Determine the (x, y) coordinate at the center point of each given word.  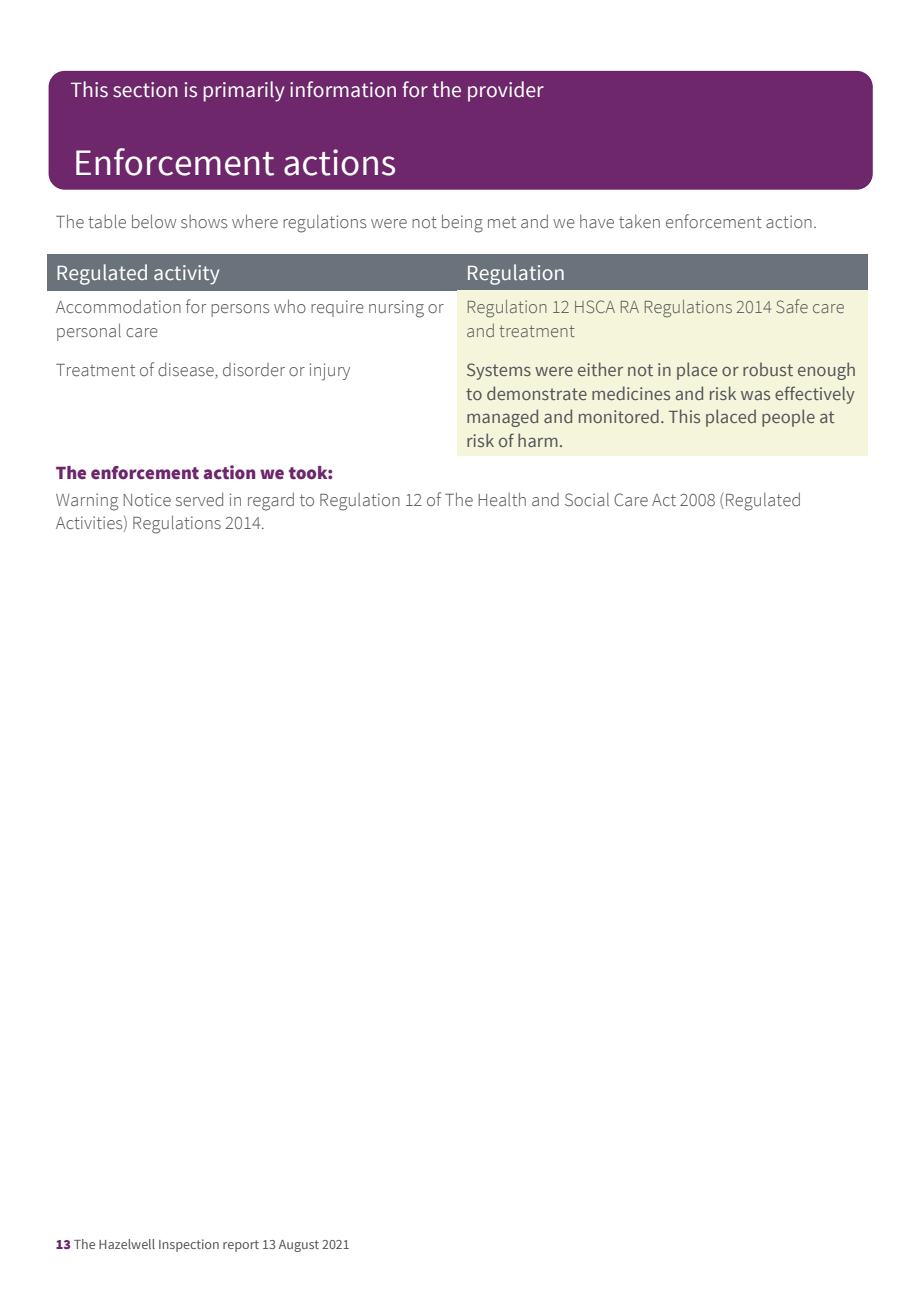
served (199, 500)
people (788, 418)
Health (502, 499)
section (145, 90)
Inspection (189, 1245)
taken (639, 222)
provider (506, 91)
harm (538, 440)
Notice (147, 500)
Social (587, 500)
